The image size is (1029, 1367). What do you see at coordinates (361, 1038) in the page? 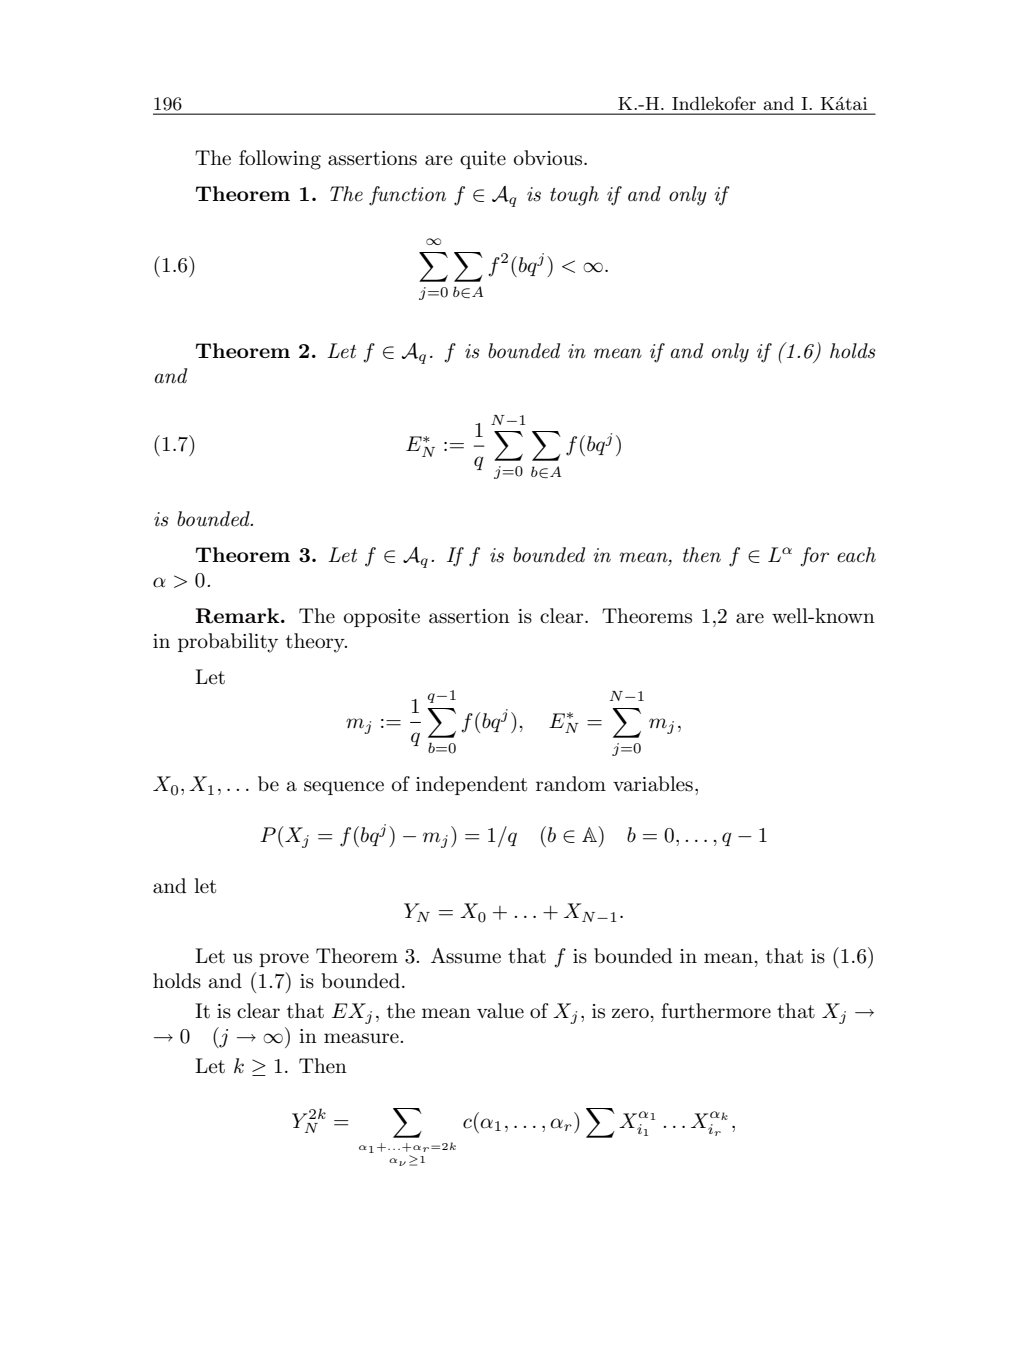
I see `measure` at bounding box center [361, 1038].
